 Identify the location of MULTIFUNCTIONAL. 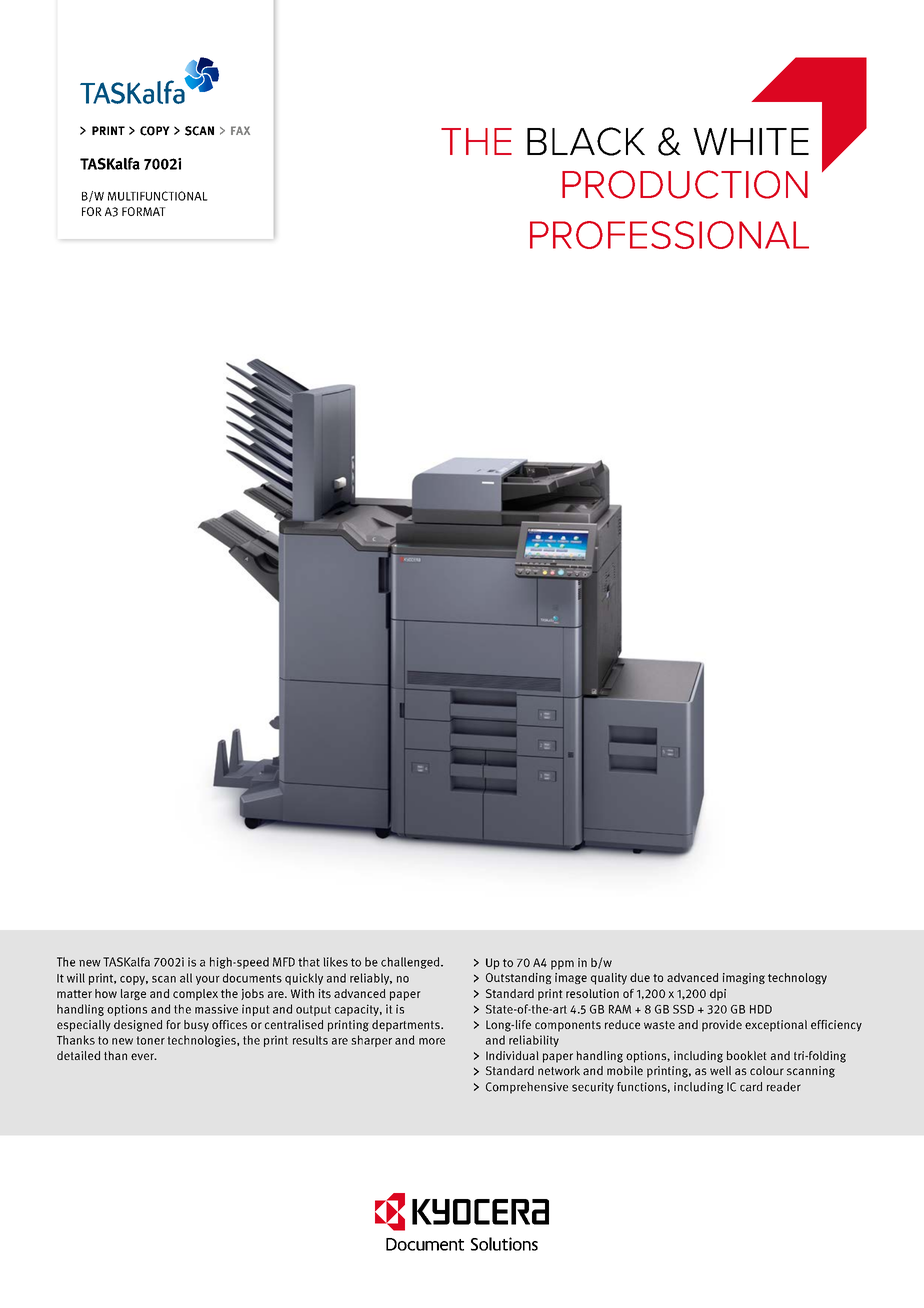
(158, 196).
